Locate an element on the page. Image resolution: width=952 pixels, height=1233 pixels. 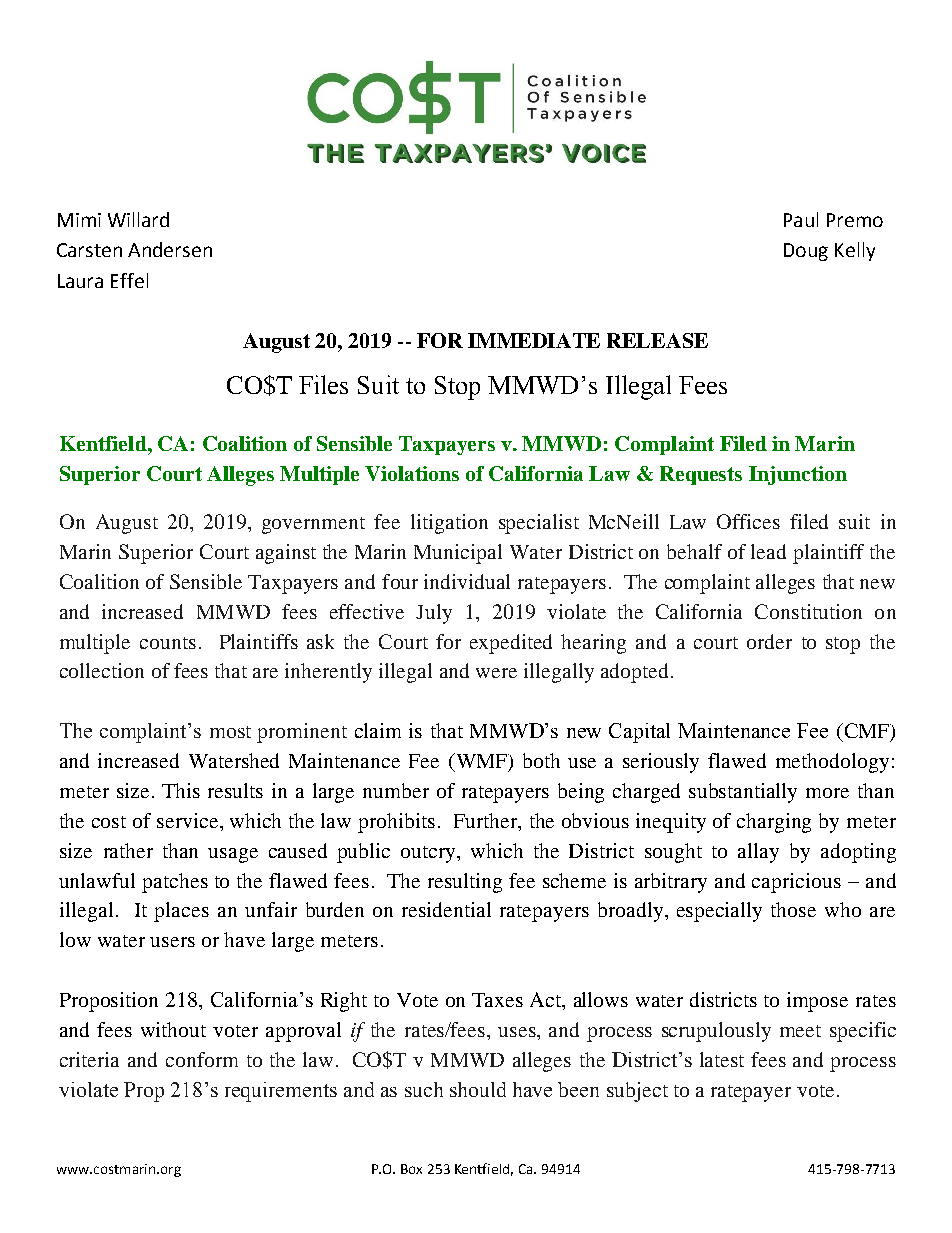
government is located at coordinates (313, 525).
